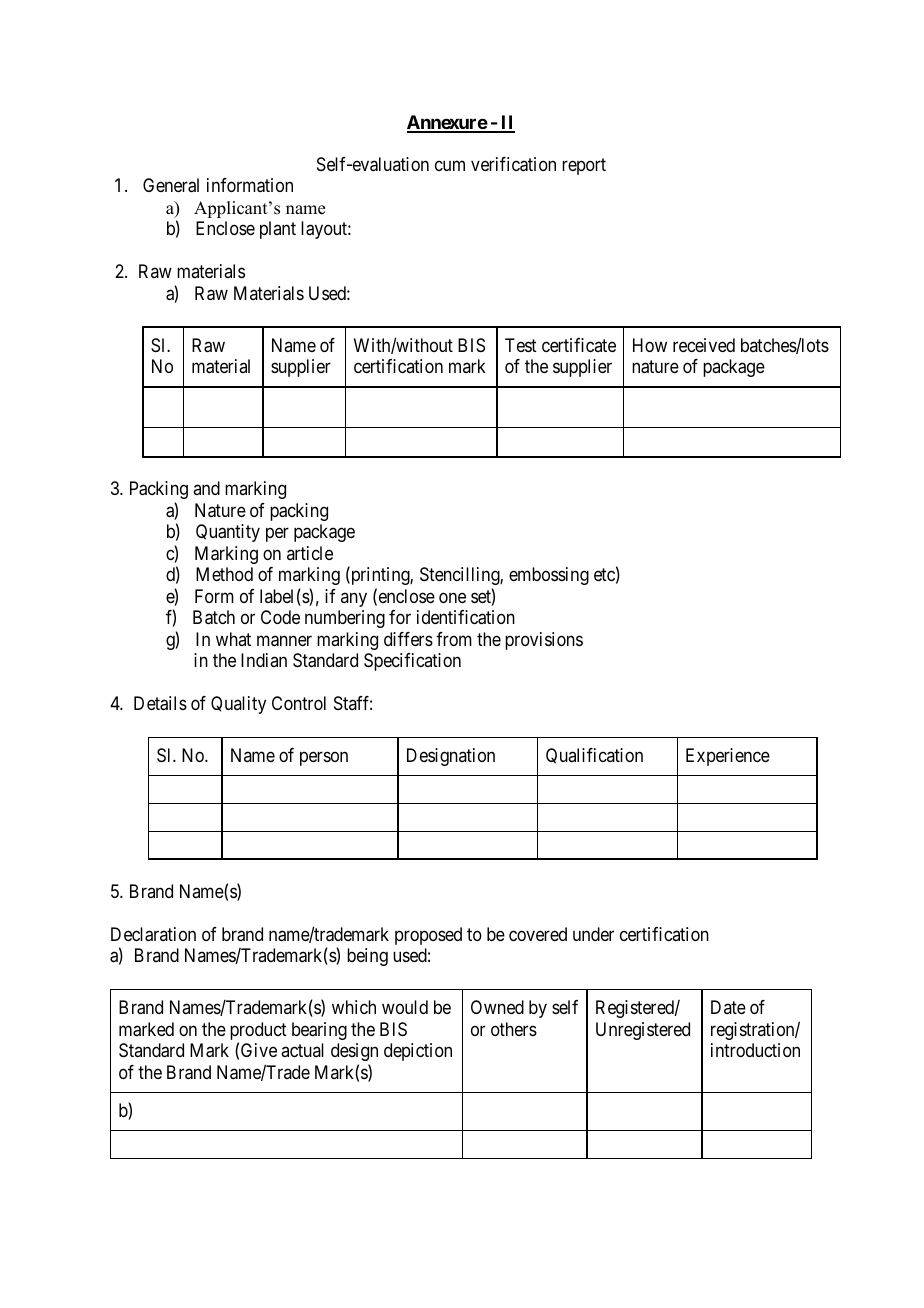 This document has width=924, height=1308. I want to click on Specification, so click(412, 662).
